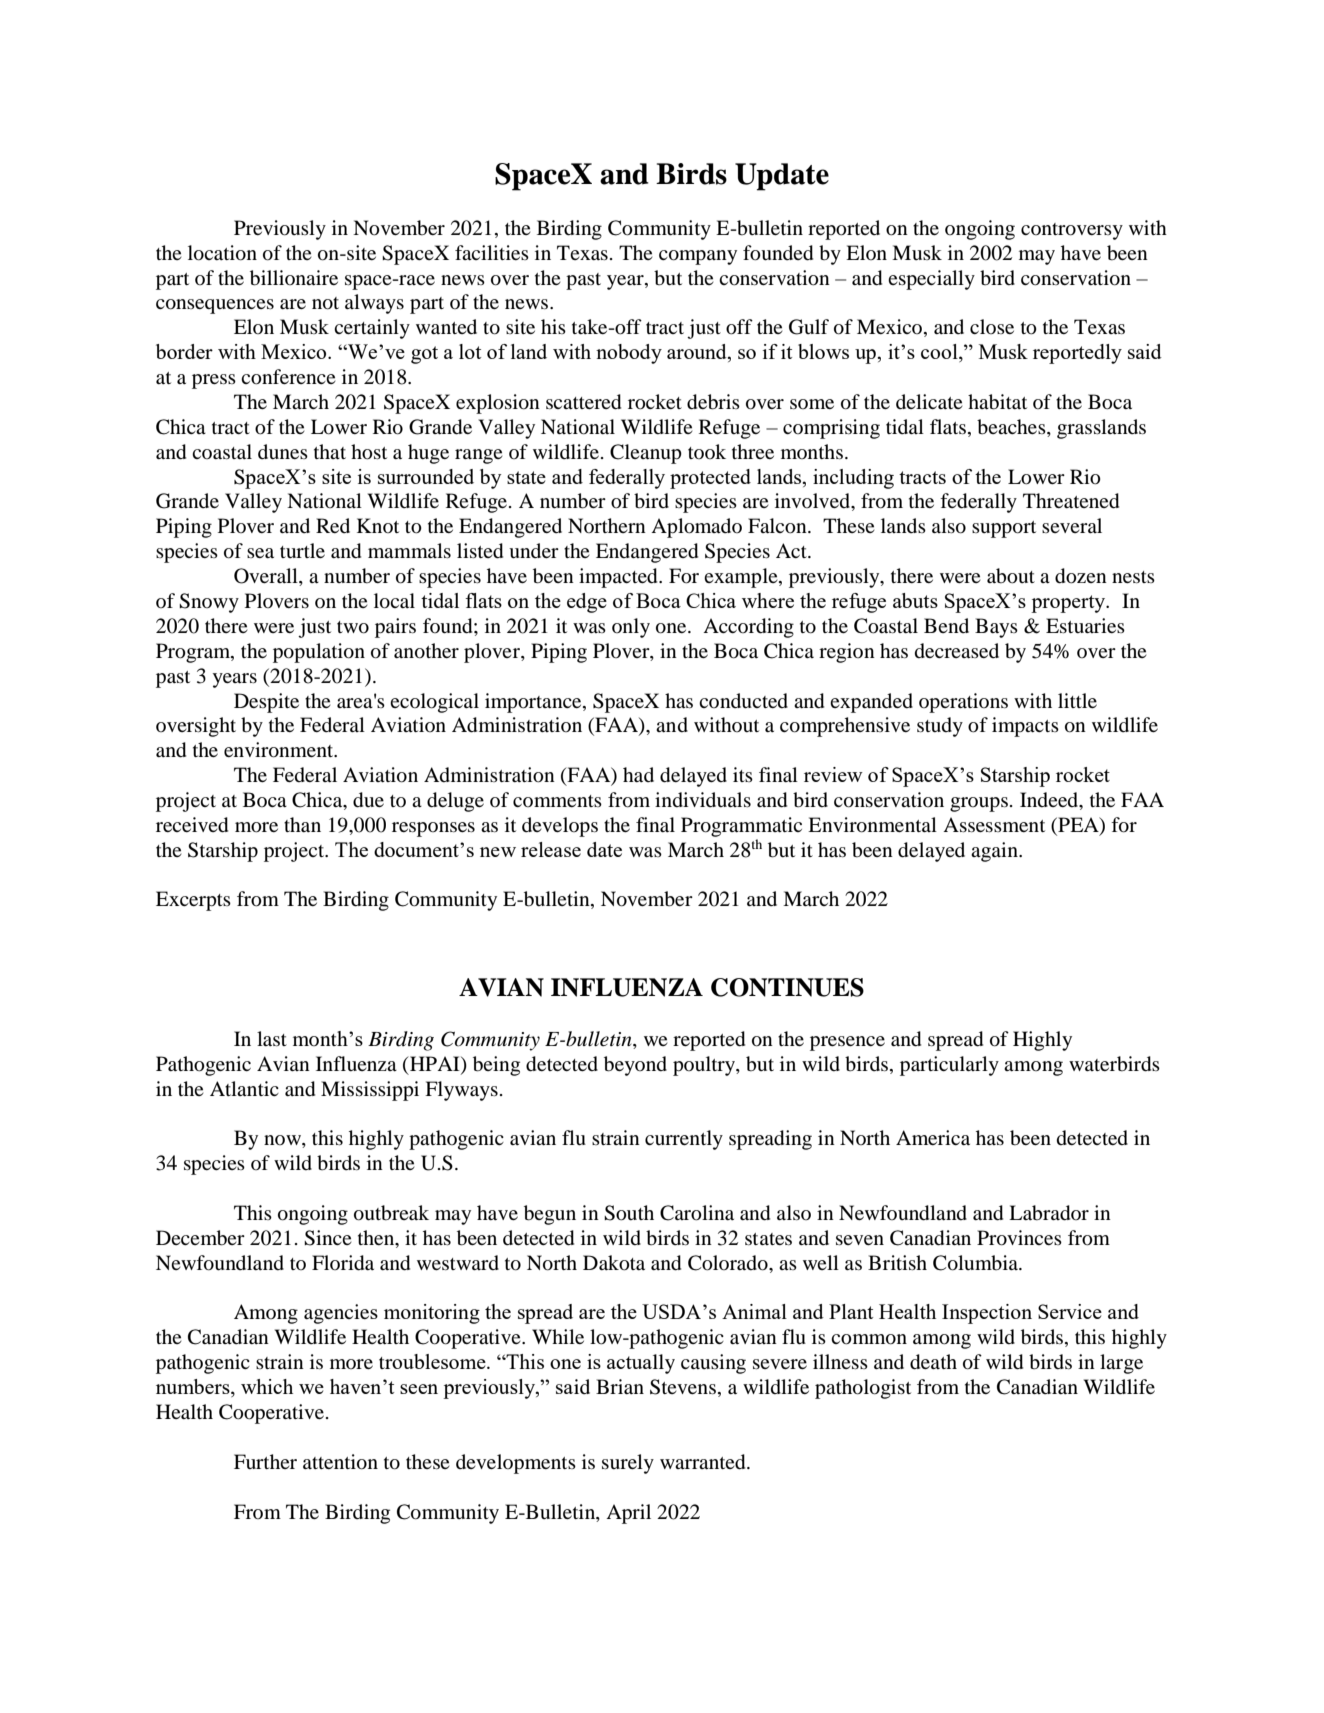 Image resolution: width=1324 pixels, height=1713 pixels. What do you see at coordinates (551, 849) in the screenshot?
I see `release` at bounding box center [551, 849].
